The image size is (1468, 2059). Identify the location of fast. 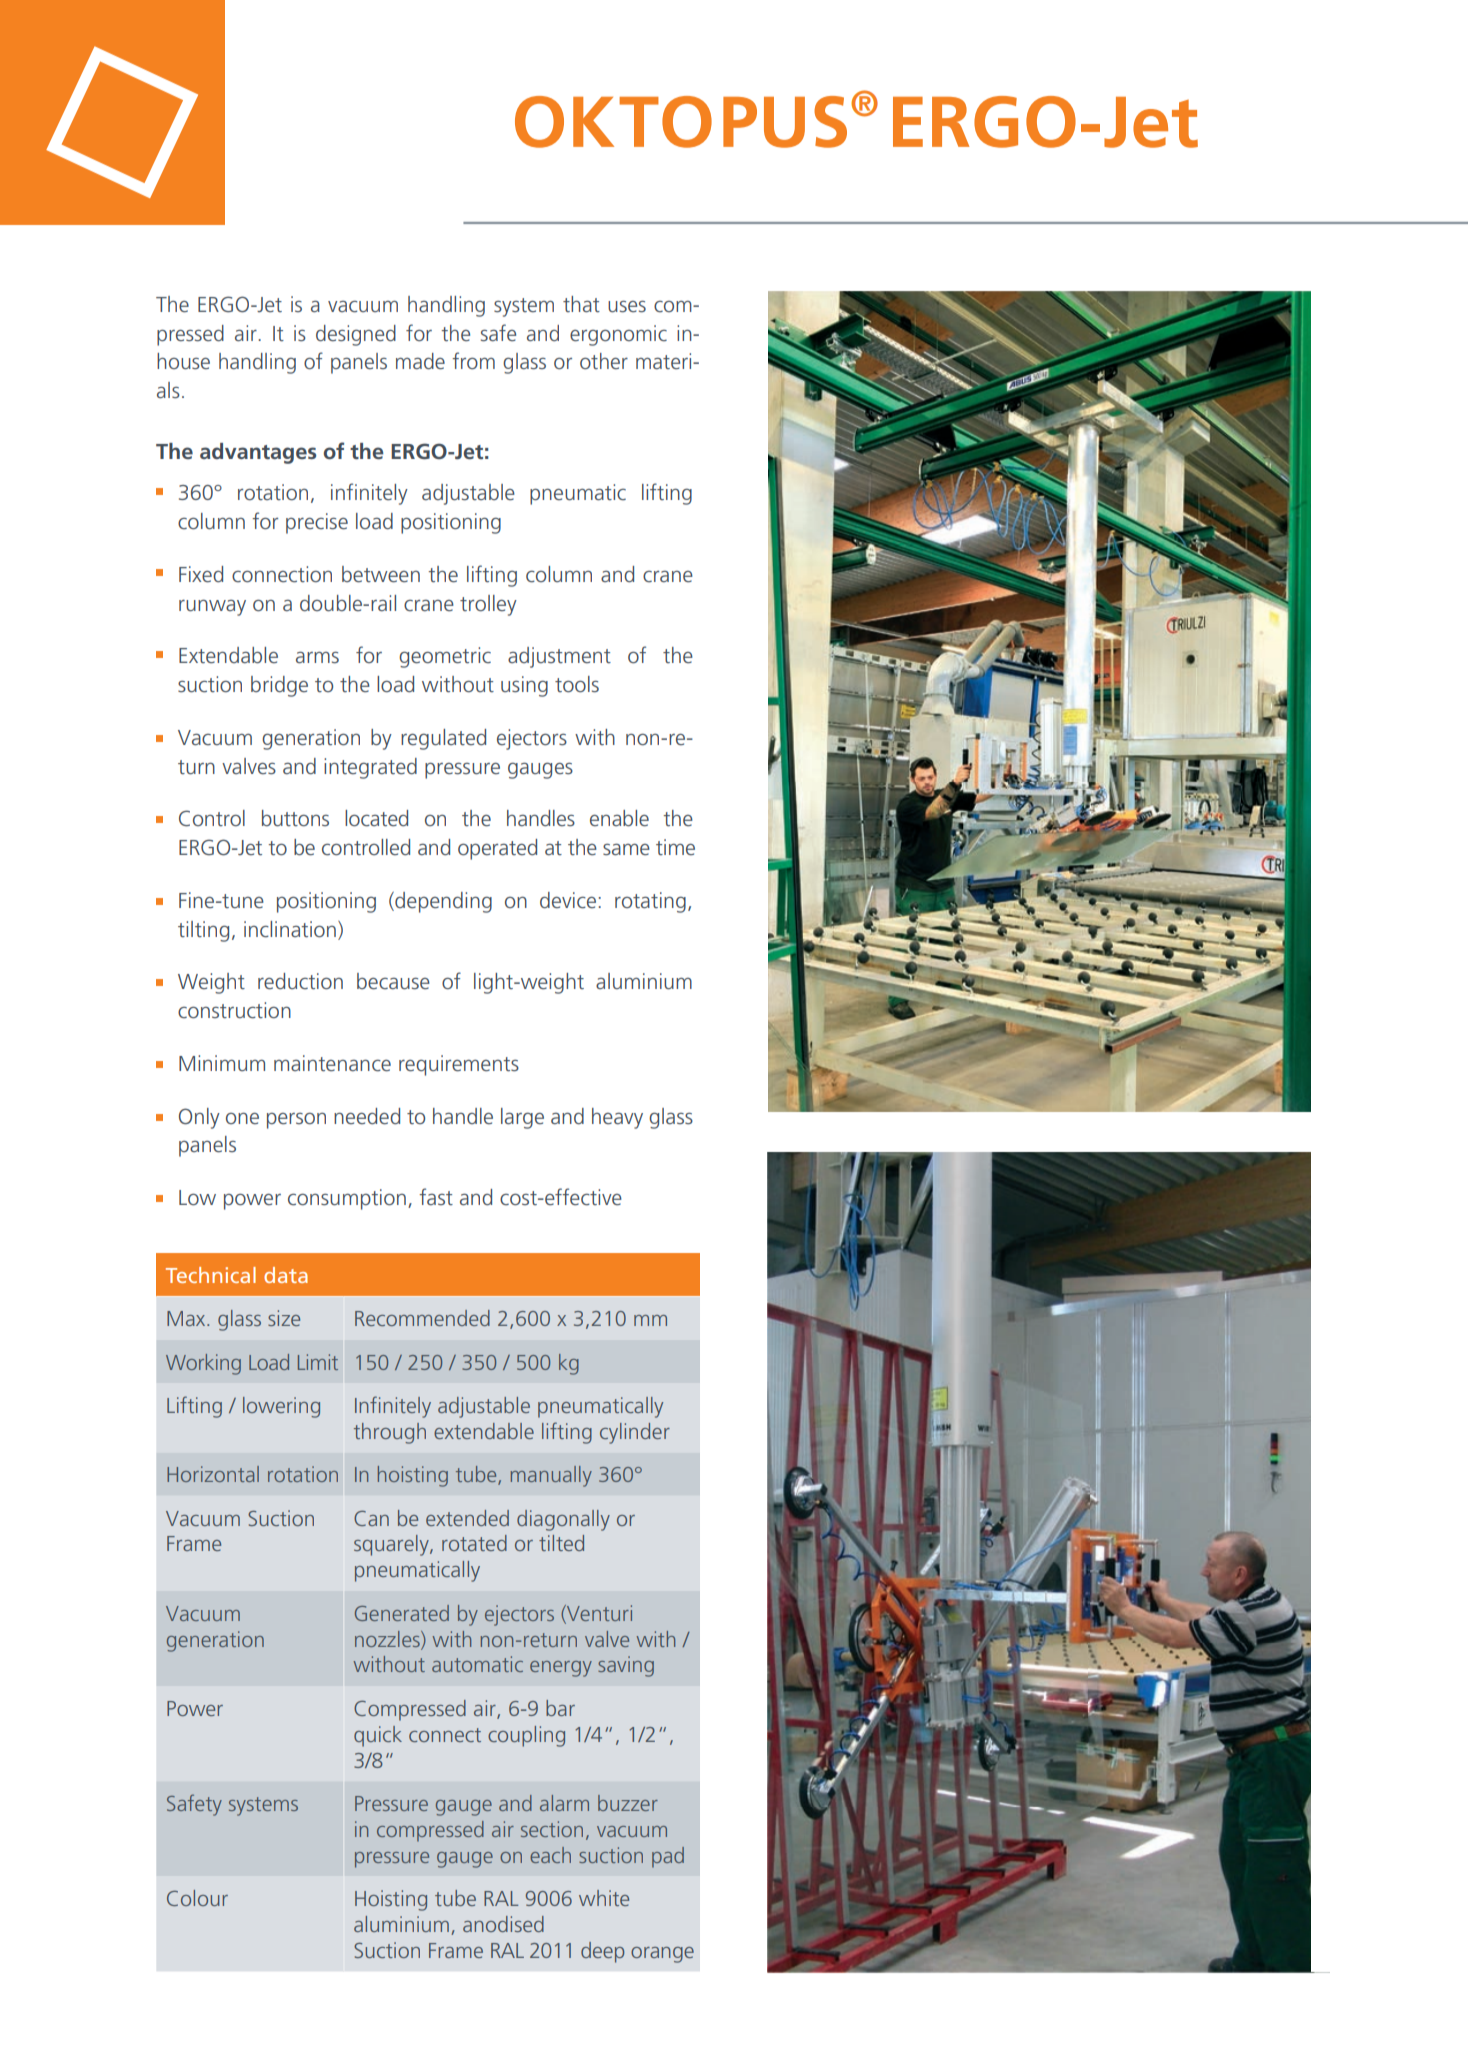
(436, 1196).
